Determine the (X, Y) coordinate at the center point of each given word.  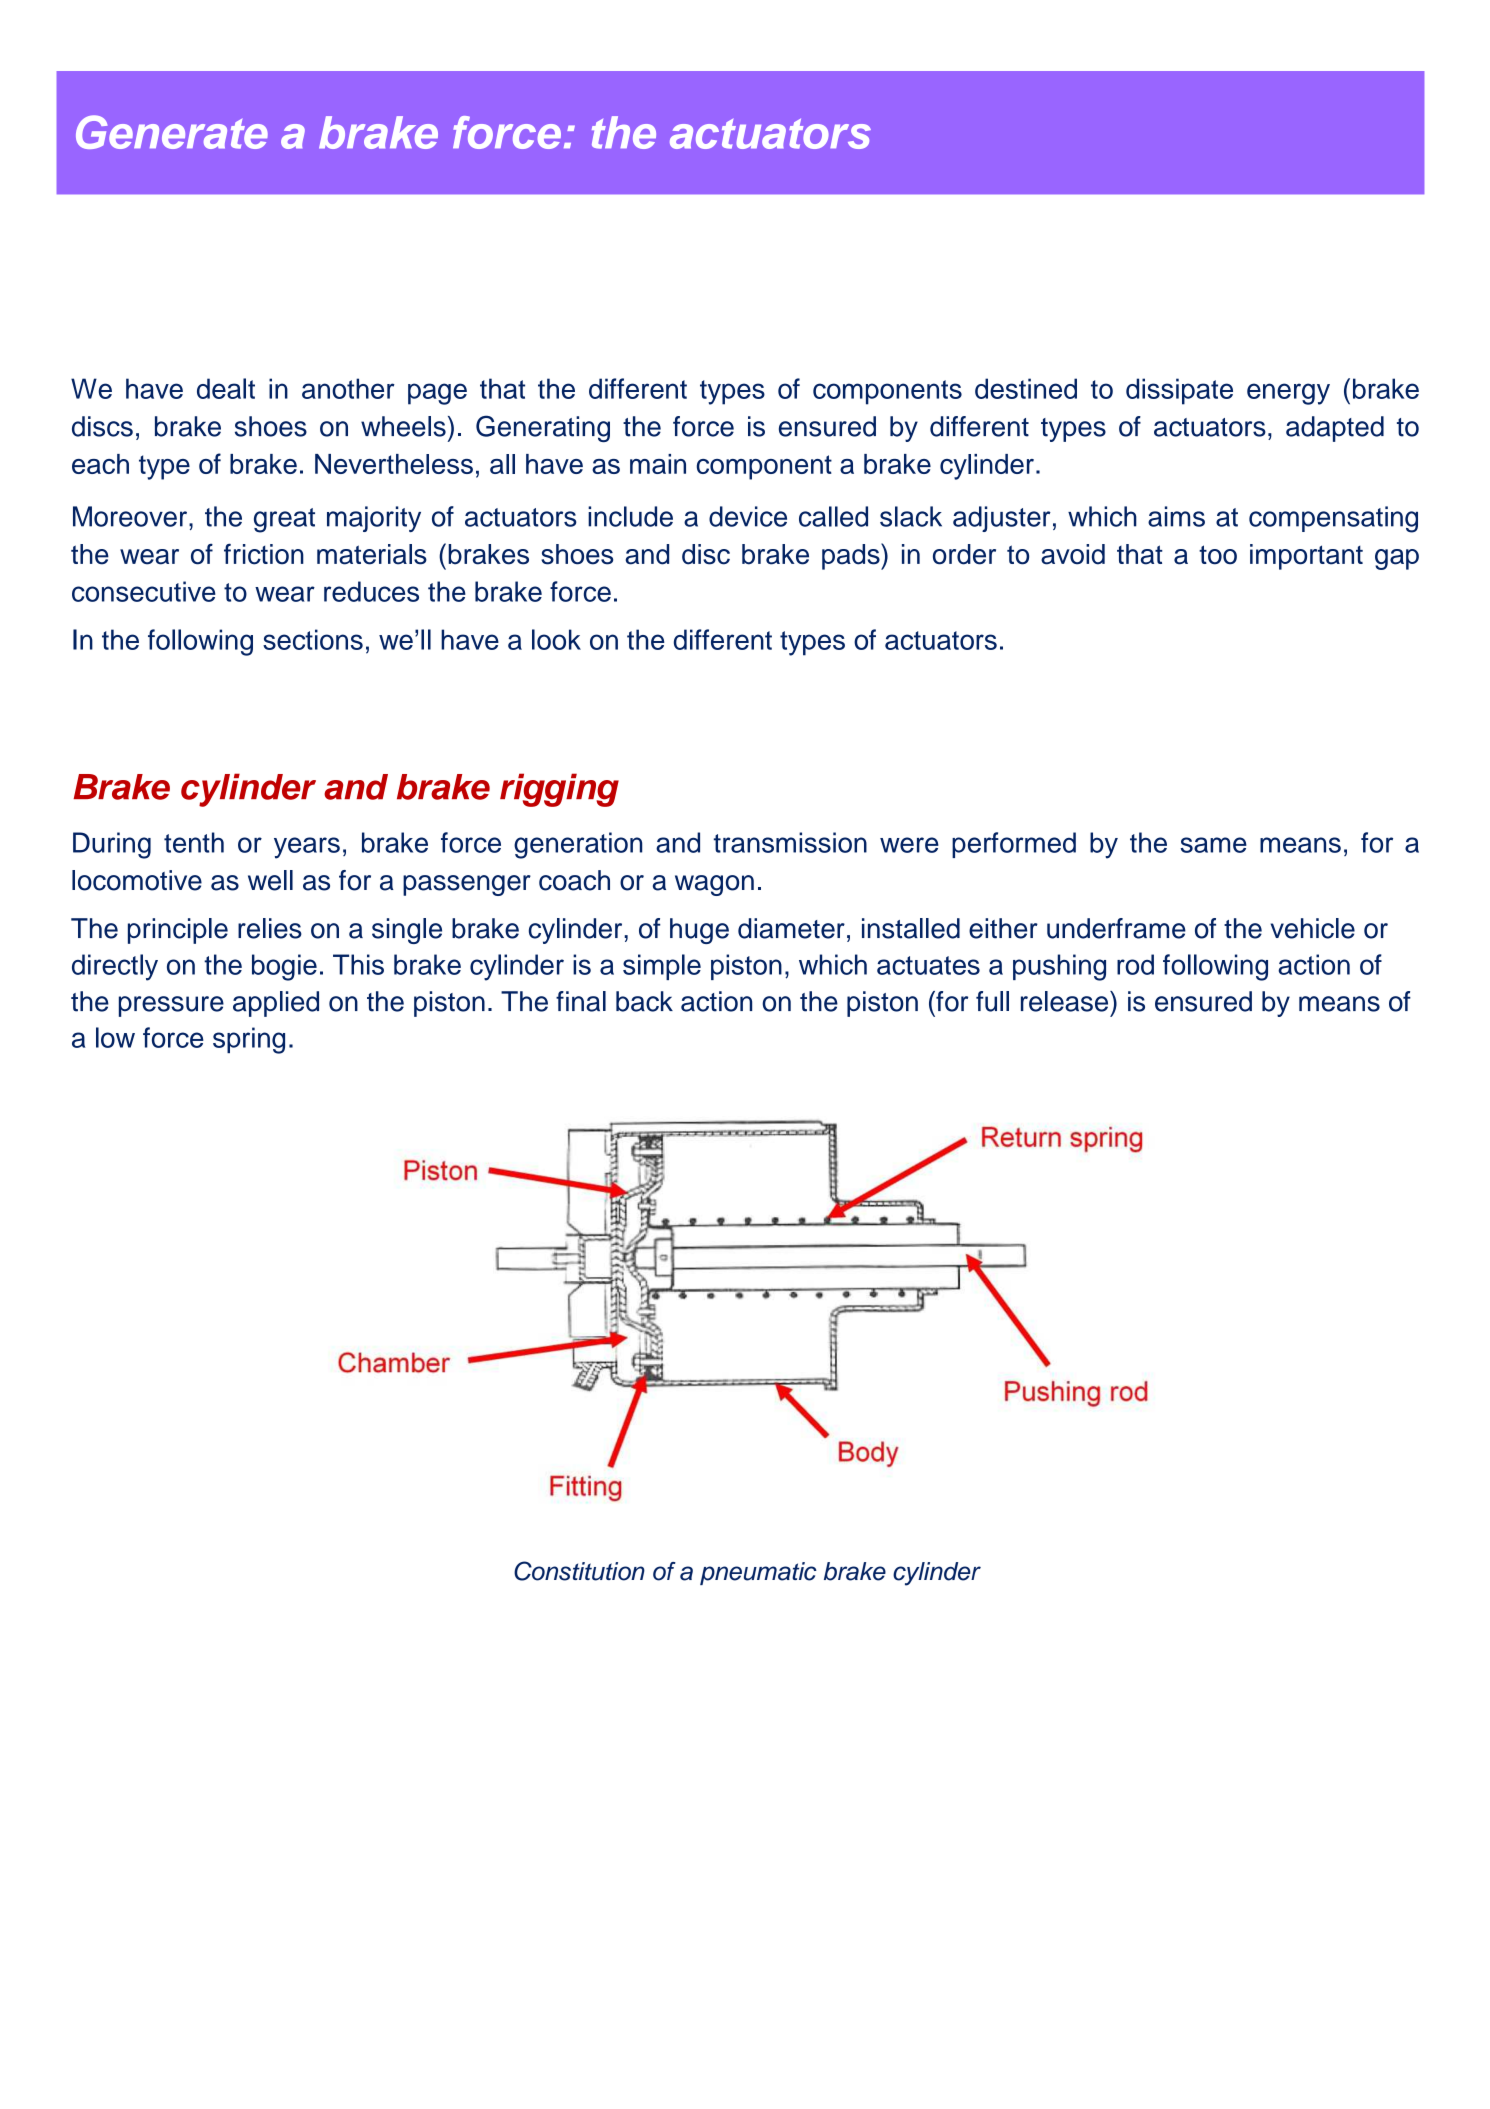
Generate (172, 132)
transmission (790, 842)
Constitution (579, 1571)
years (307, 848)
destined (1026, 388)
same (1213, 845)
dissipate (1179, 391)
